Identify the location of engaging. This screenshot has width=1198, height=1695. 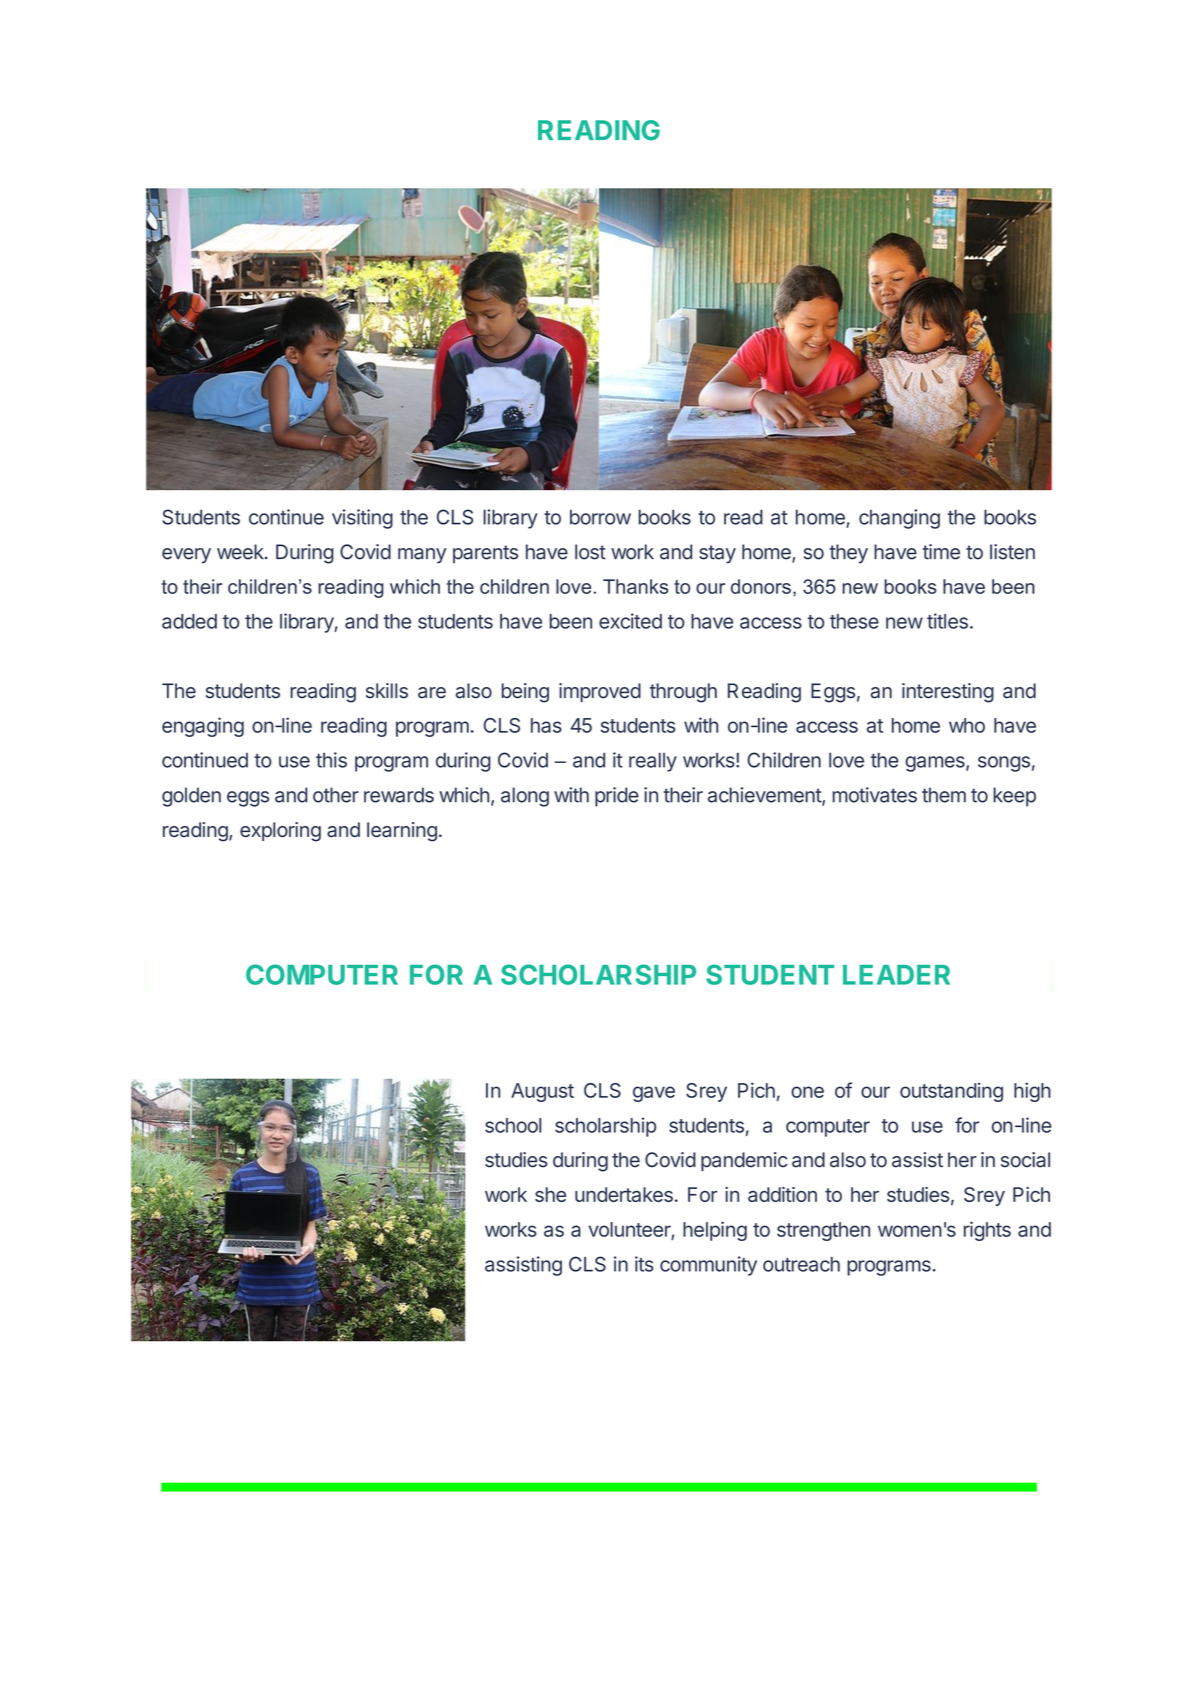
(203, 727).
